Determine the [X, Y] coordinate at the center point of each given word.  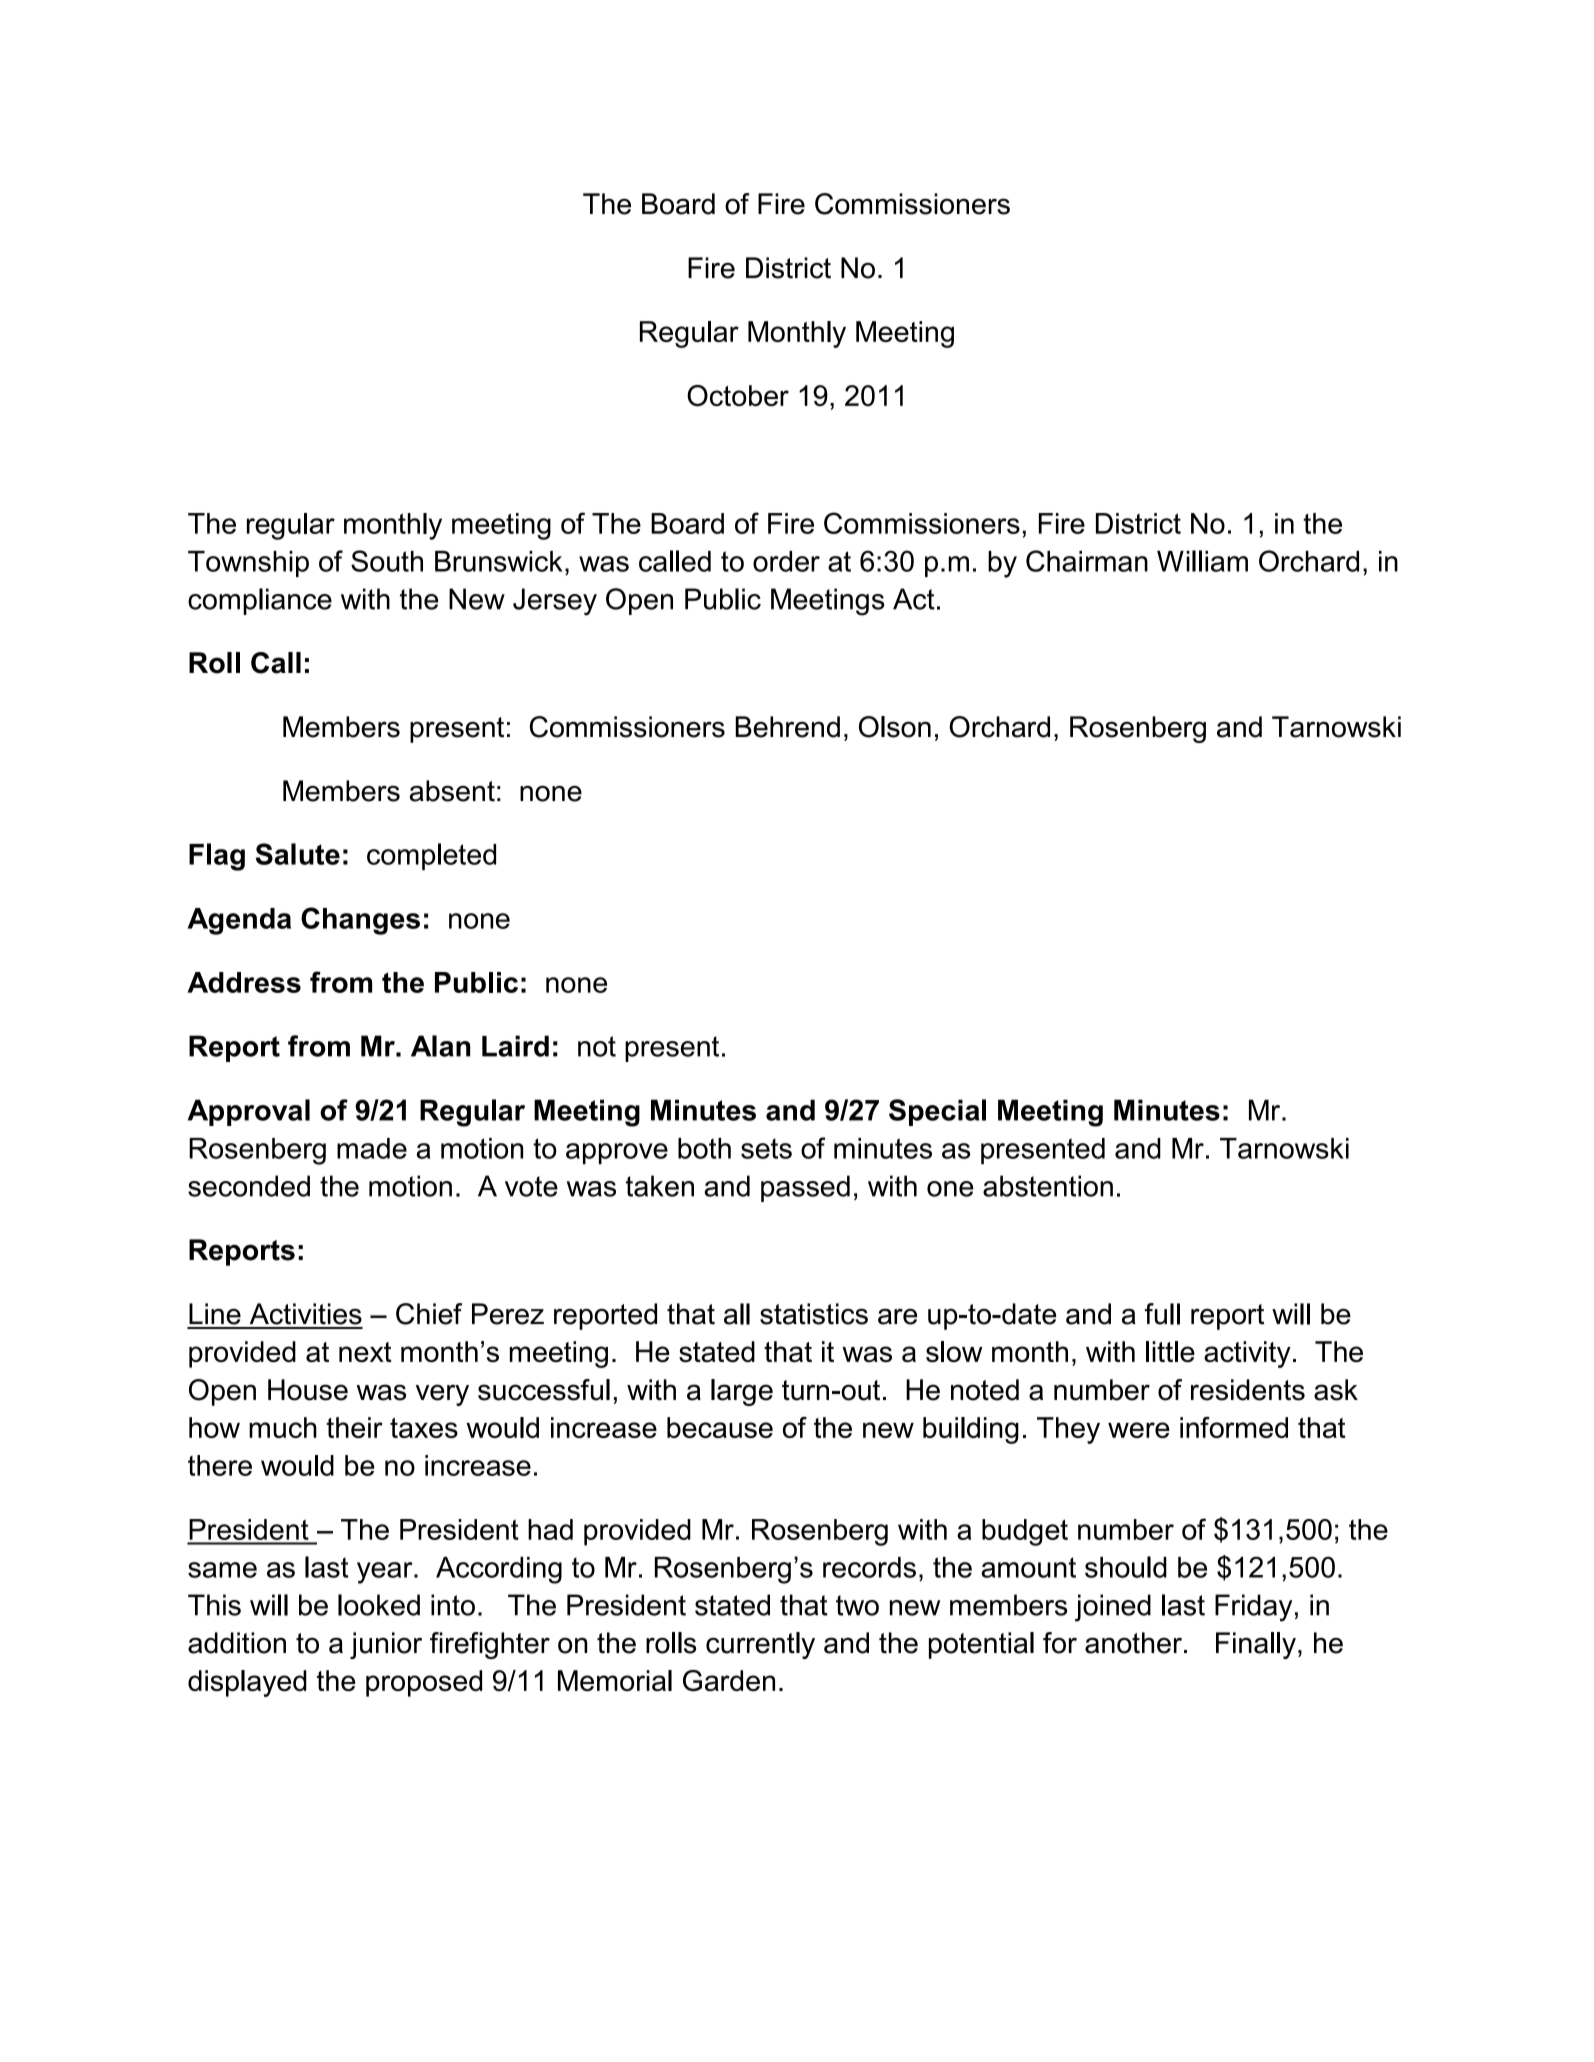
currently [760, 1645]
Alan [440, 1046]
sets [766, 1149]
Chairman [1087, 561]
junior [386, 1645]
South [387, 561]
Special [937, 1112]
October [738, 395]
